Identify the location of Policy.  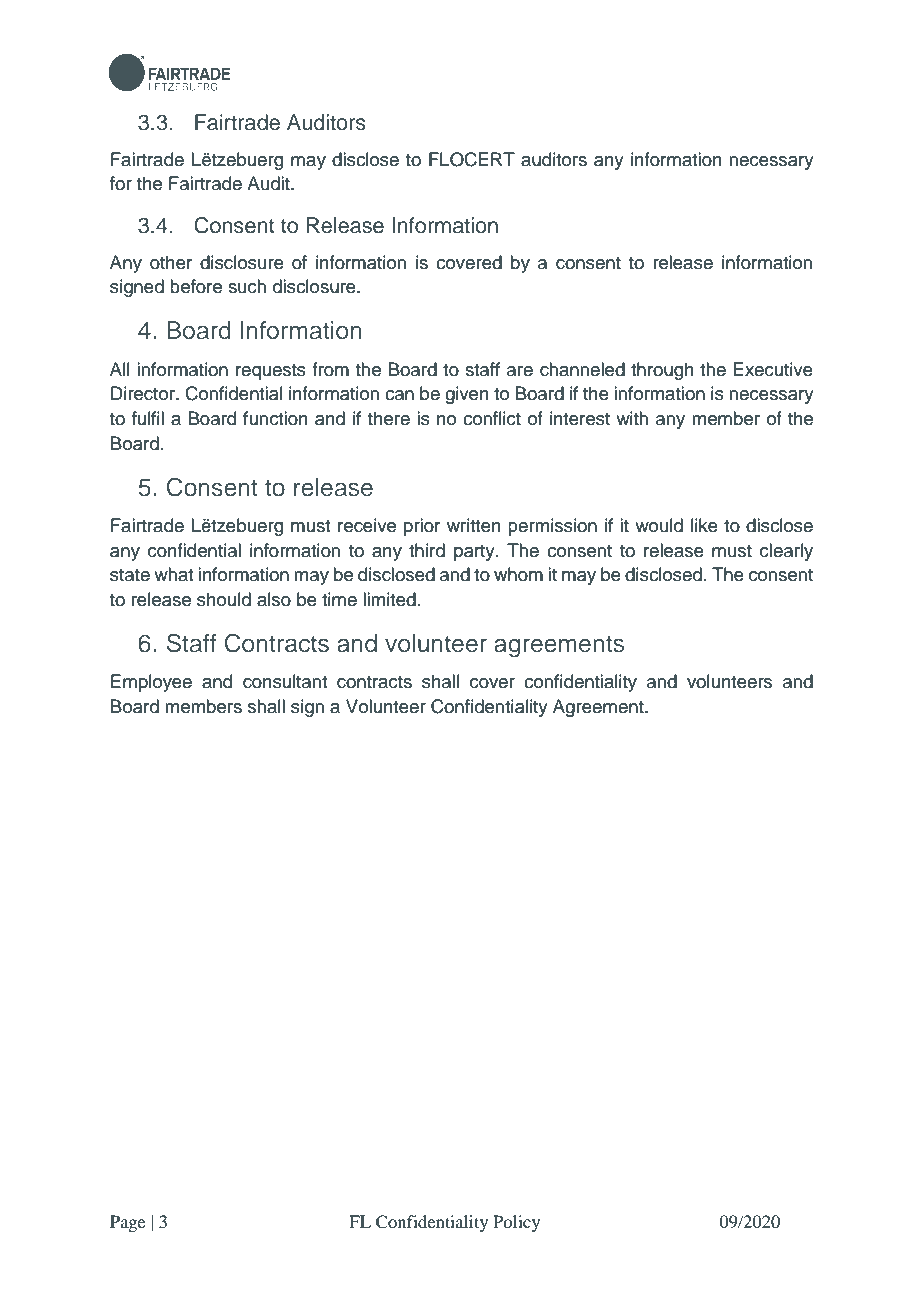
(516, 1223).
